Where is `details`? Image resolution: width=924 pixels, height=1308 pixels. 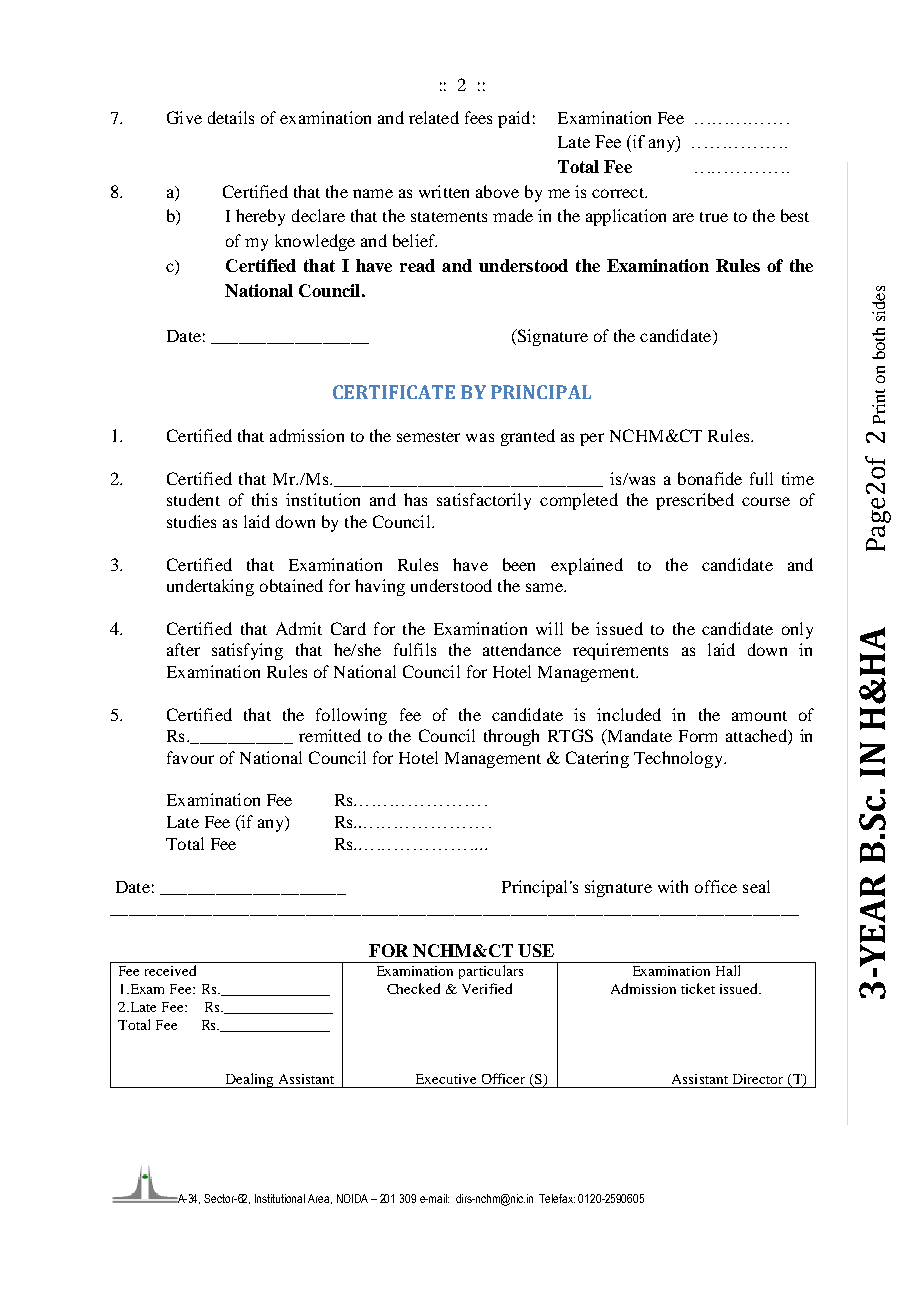 details is located at coordinates (231, 117).
